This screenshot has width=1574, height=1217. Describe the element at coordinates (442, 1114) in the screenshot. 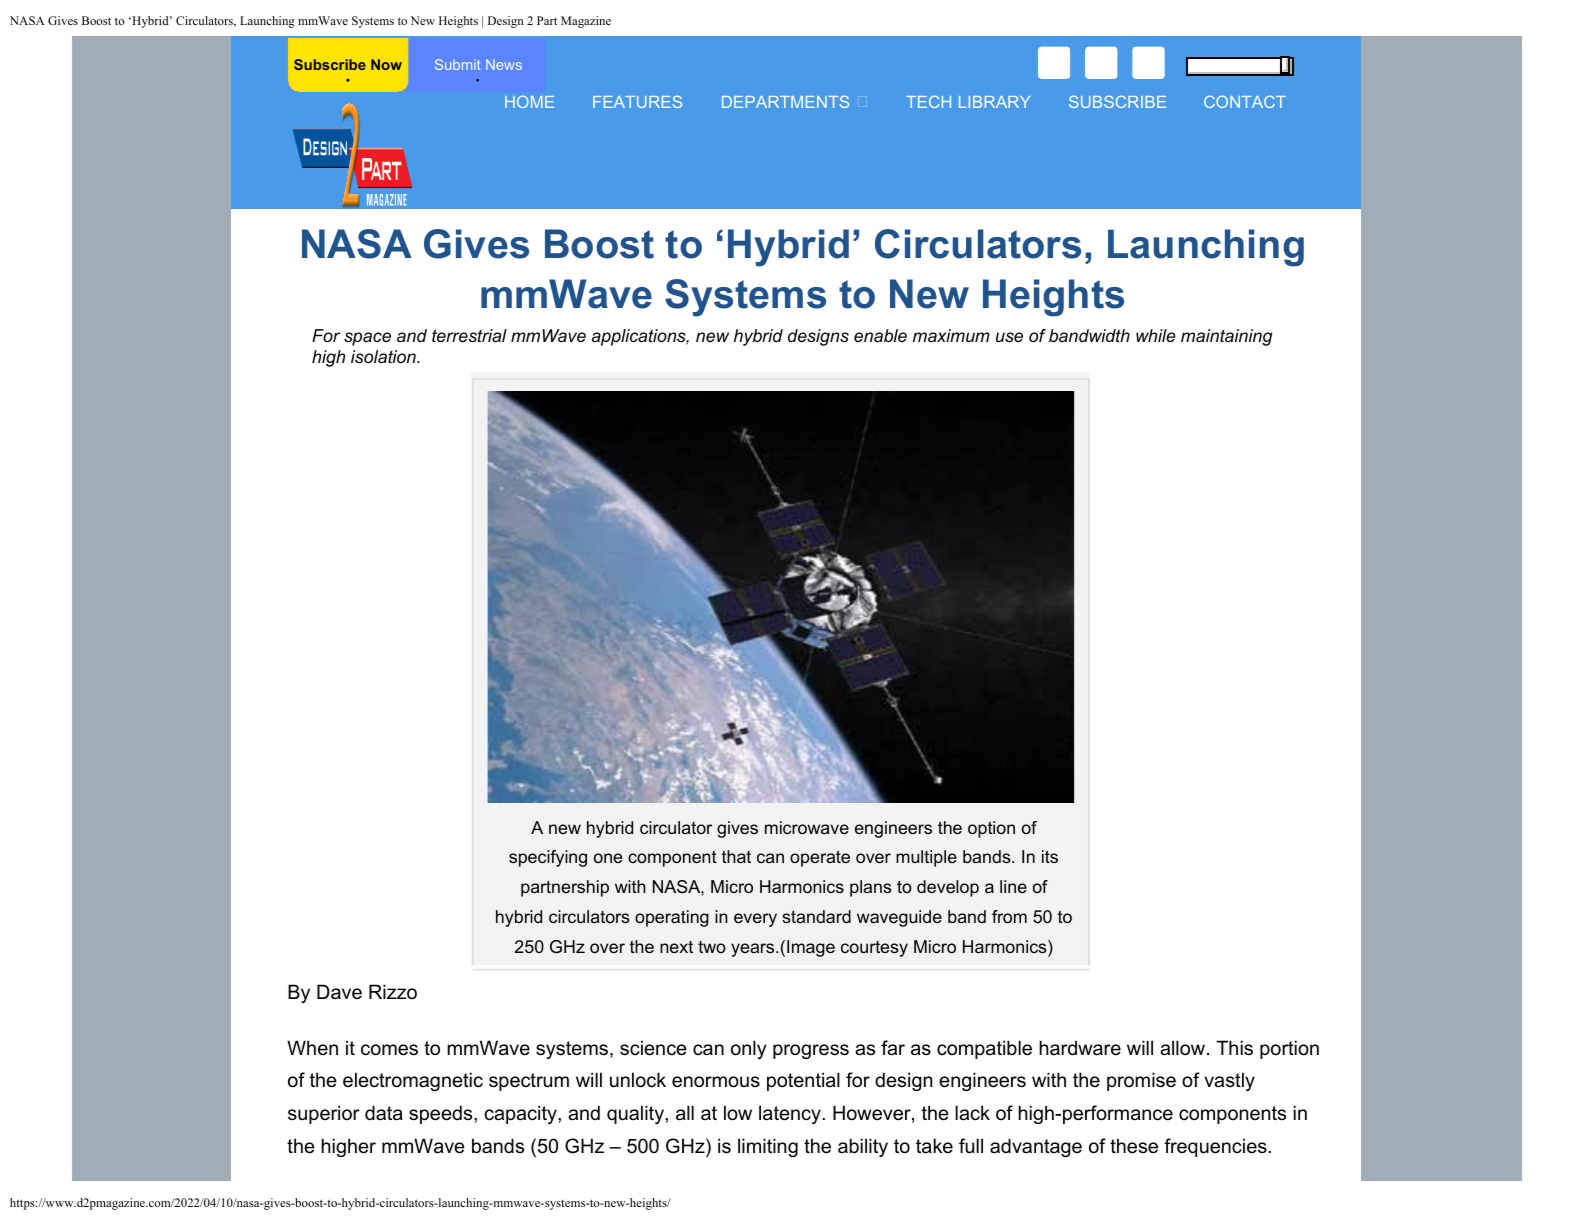

I see `speeds` at that location.
